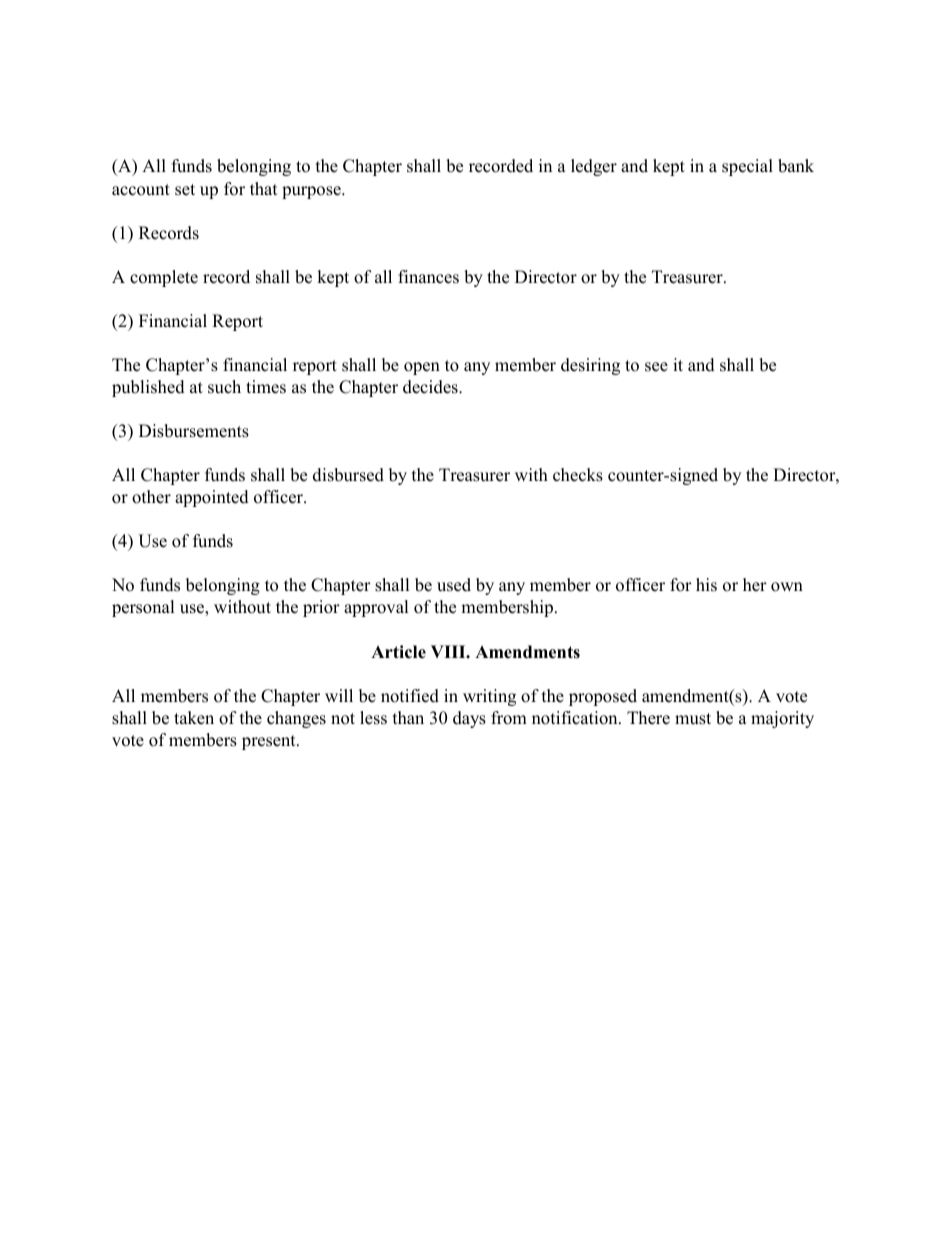  Describe the element at coordinates (454, 585) in the document. I see `used` at that location.
